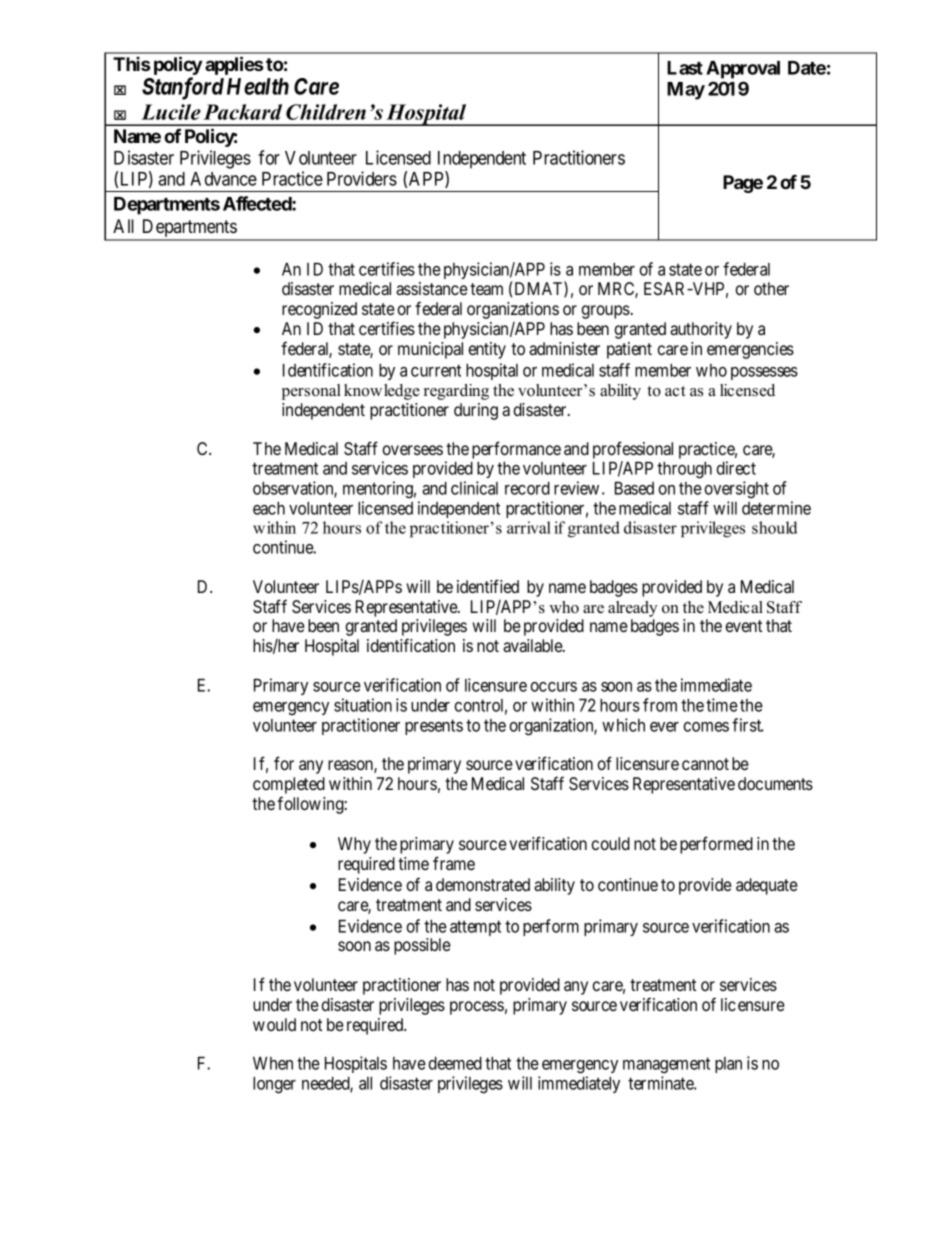 The height and width of the screenshot is (1233, 952). What do you see at coordinates (311, 392) in the screenshot?
I see `personal` at bounding box center [311, 392].
